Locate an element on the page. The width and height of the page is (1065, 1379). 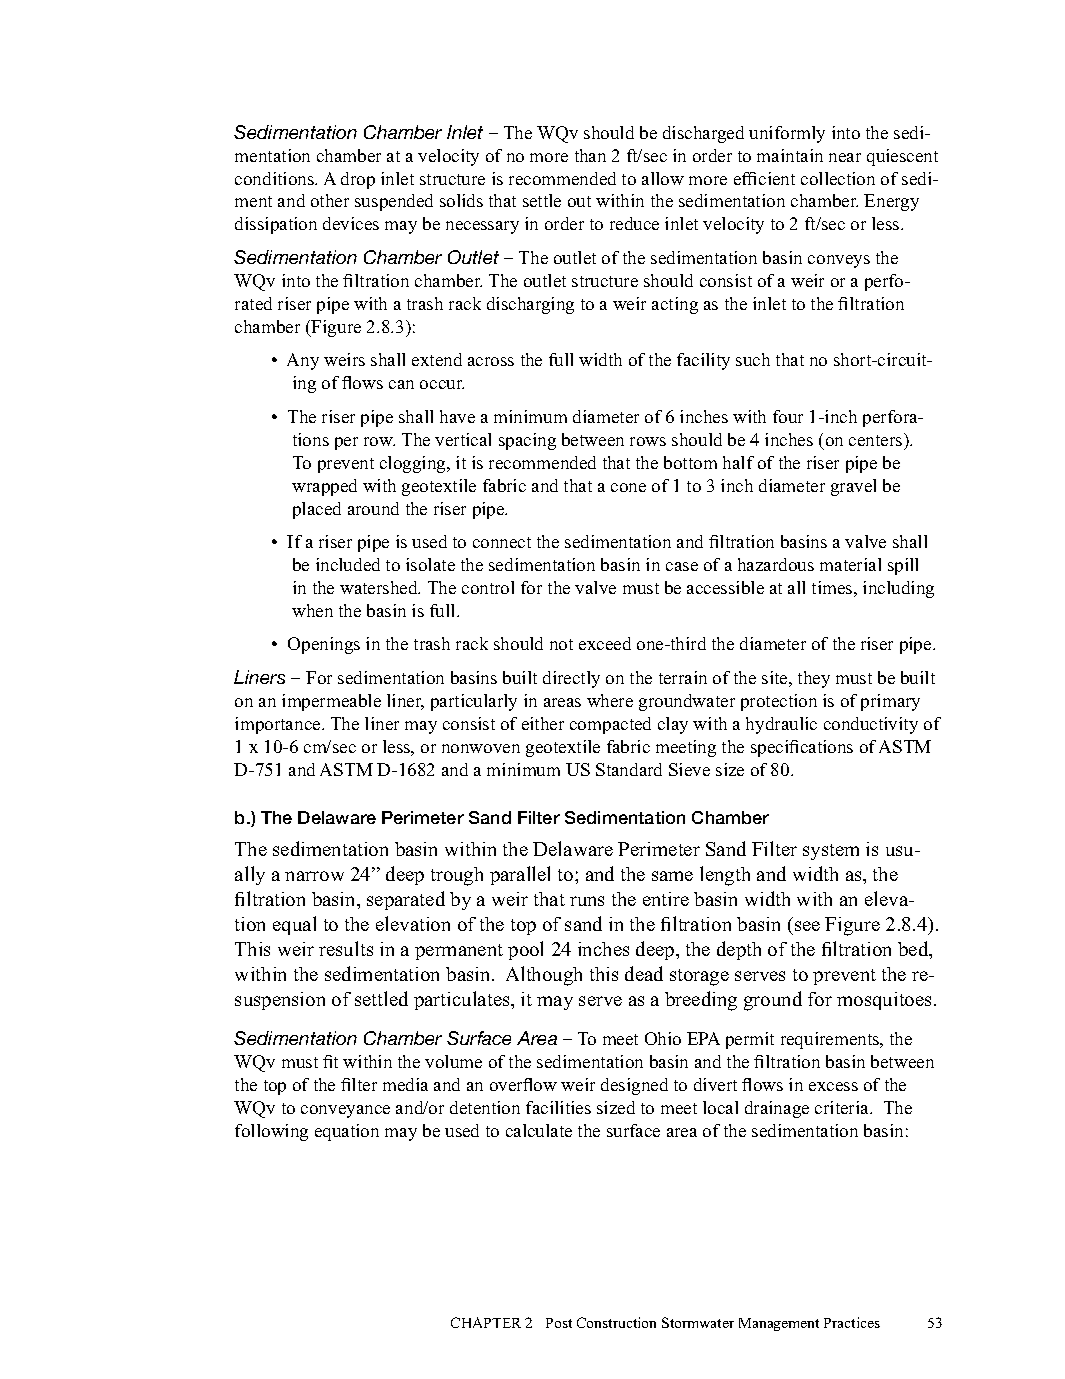
near is located at coordinates (845, 157).
